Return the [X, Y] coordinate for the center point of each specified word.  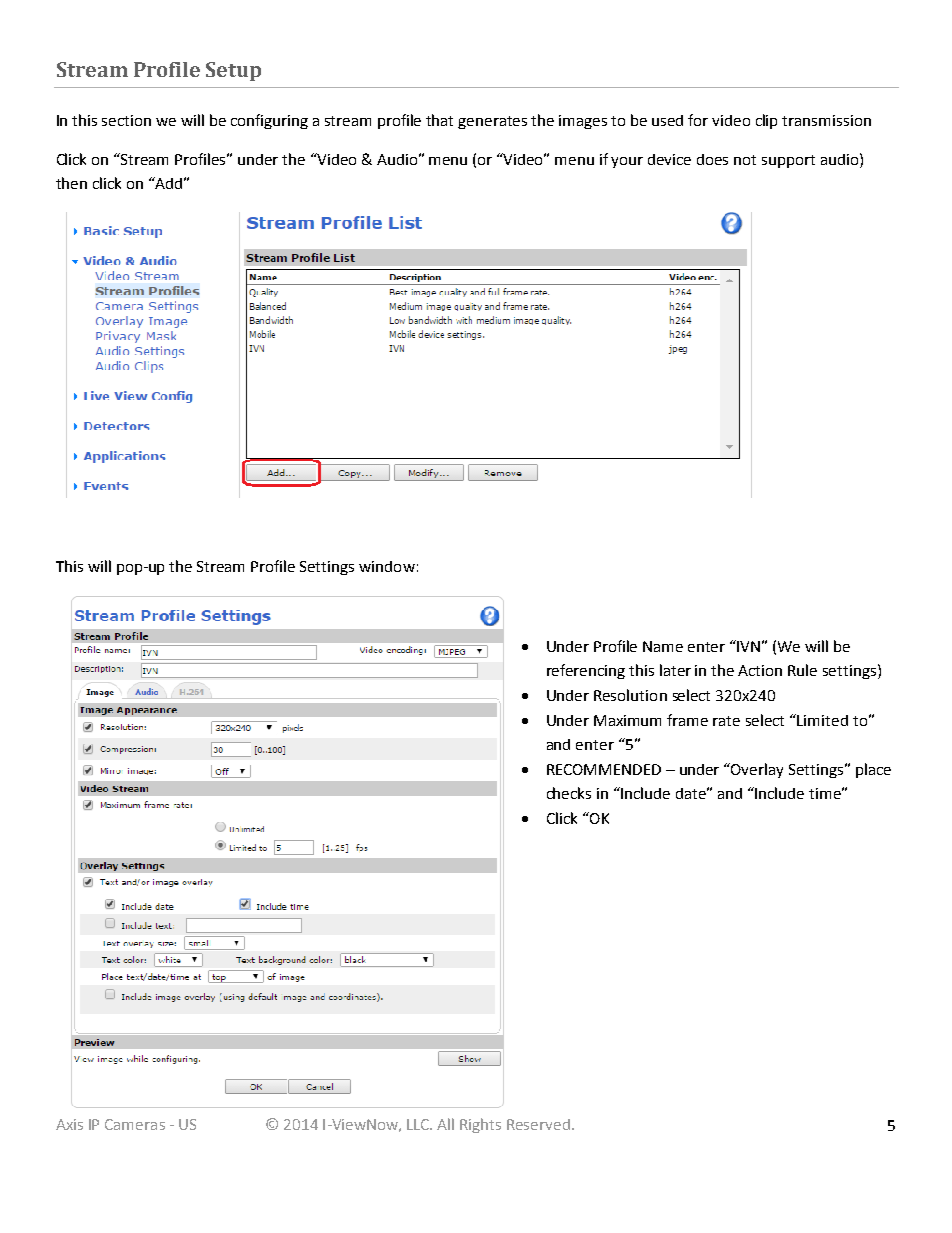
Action [760, 670]
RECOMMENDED [604, 769]
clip [766, 121]
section [126, 120]
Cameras [135, 1124]
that [439, 120]
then [71, 183]
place [873, 770]
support [788, 161]
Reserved [538, 1124]
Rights [480, 1125]
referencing [586, 671]
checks [569, 793]
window [387, 566]
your [627, 162]
